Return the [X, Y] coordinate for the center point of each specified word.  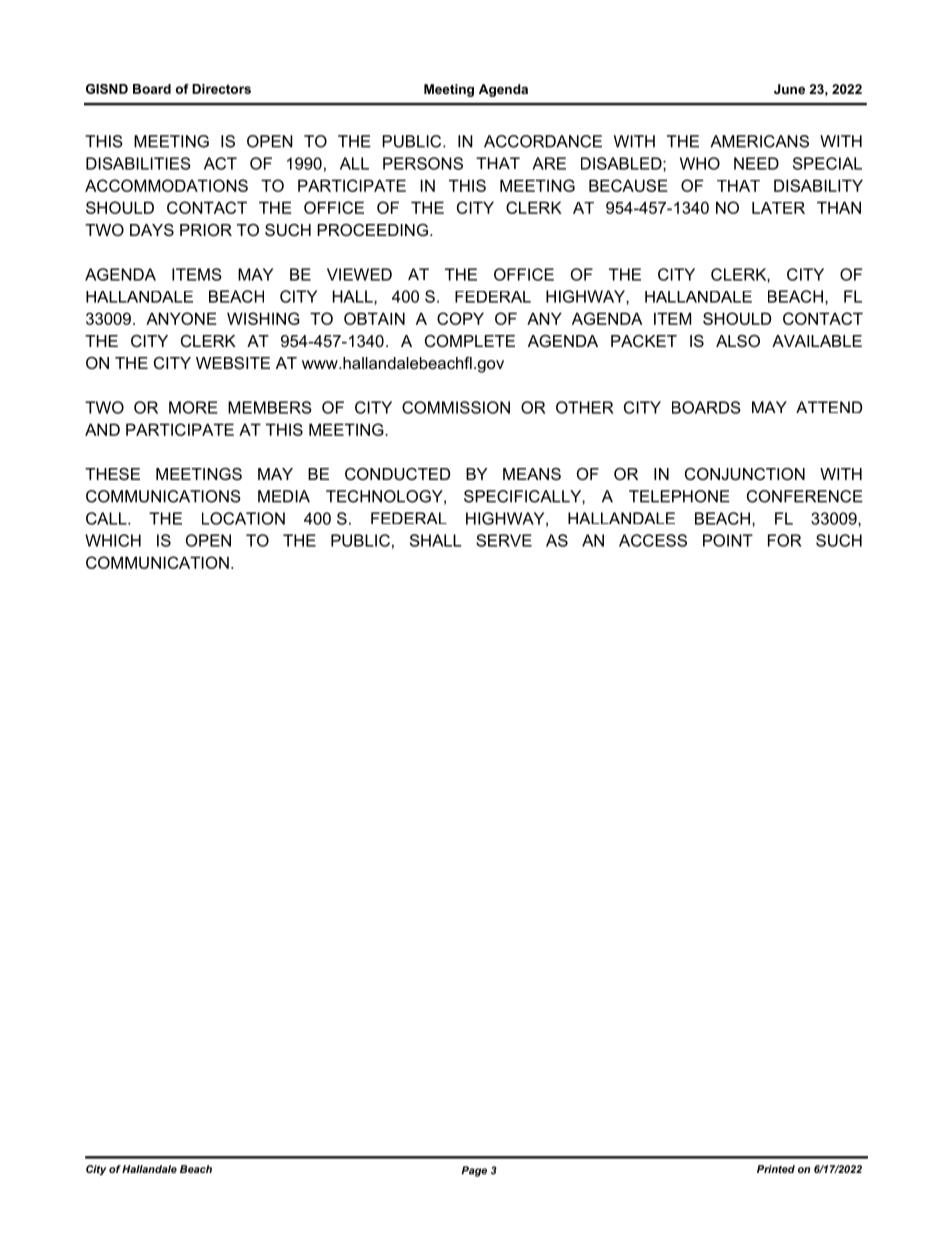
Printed [776, 1169]
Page [474, 1171]
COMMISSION [456, 407]
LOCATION [243, 518]
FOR [785, 540]
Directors [221, 89]
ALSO [738, 341]
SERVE [504, 540]
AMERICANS [759, 141]
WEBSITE [233, 363]
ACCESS [653, 540]
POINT [728, 540]
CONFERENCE [805, 496]
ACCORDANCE [543, 141]
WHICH [113, 540]
